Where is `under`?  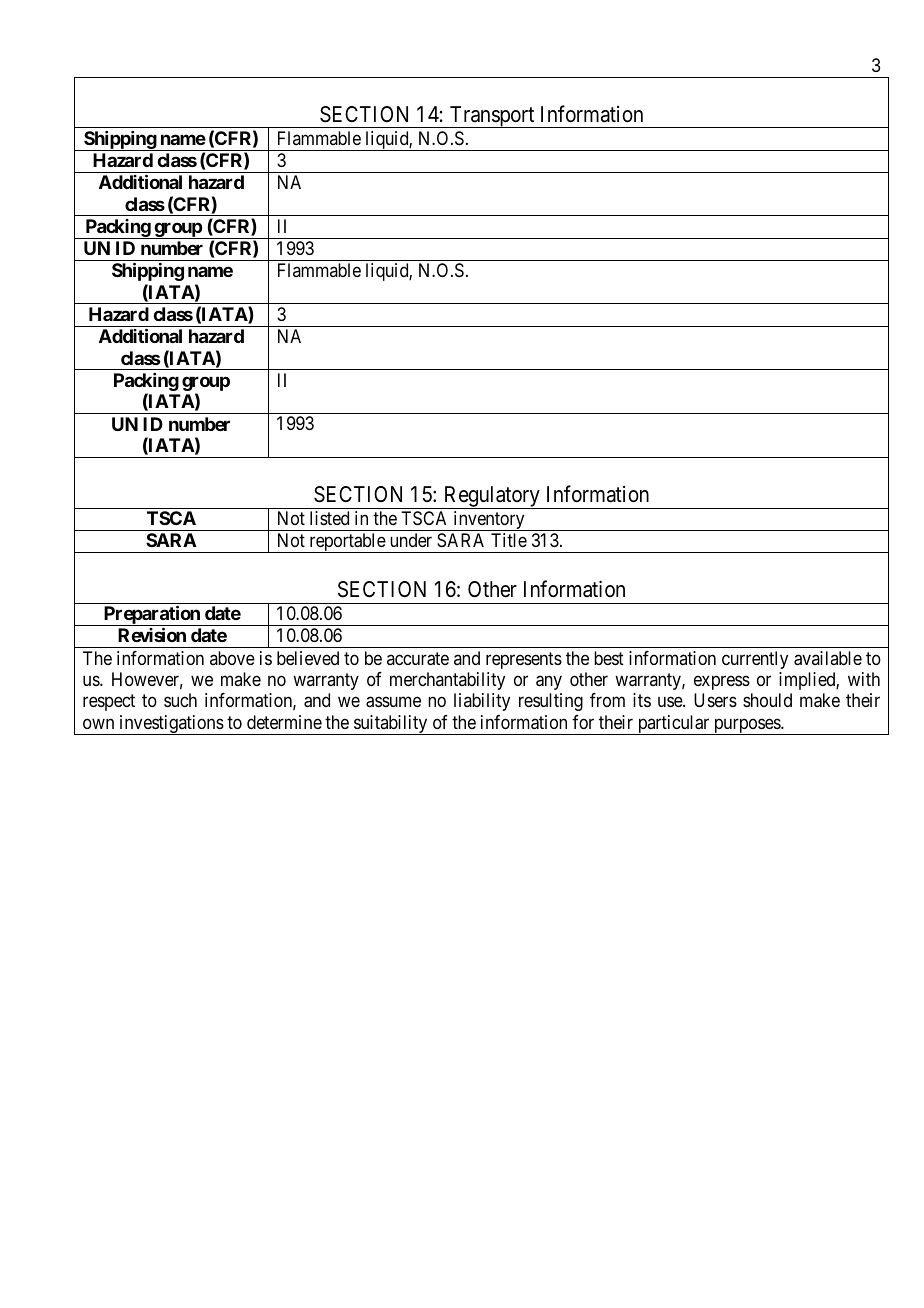
under is located at coordinates (411, 540).
